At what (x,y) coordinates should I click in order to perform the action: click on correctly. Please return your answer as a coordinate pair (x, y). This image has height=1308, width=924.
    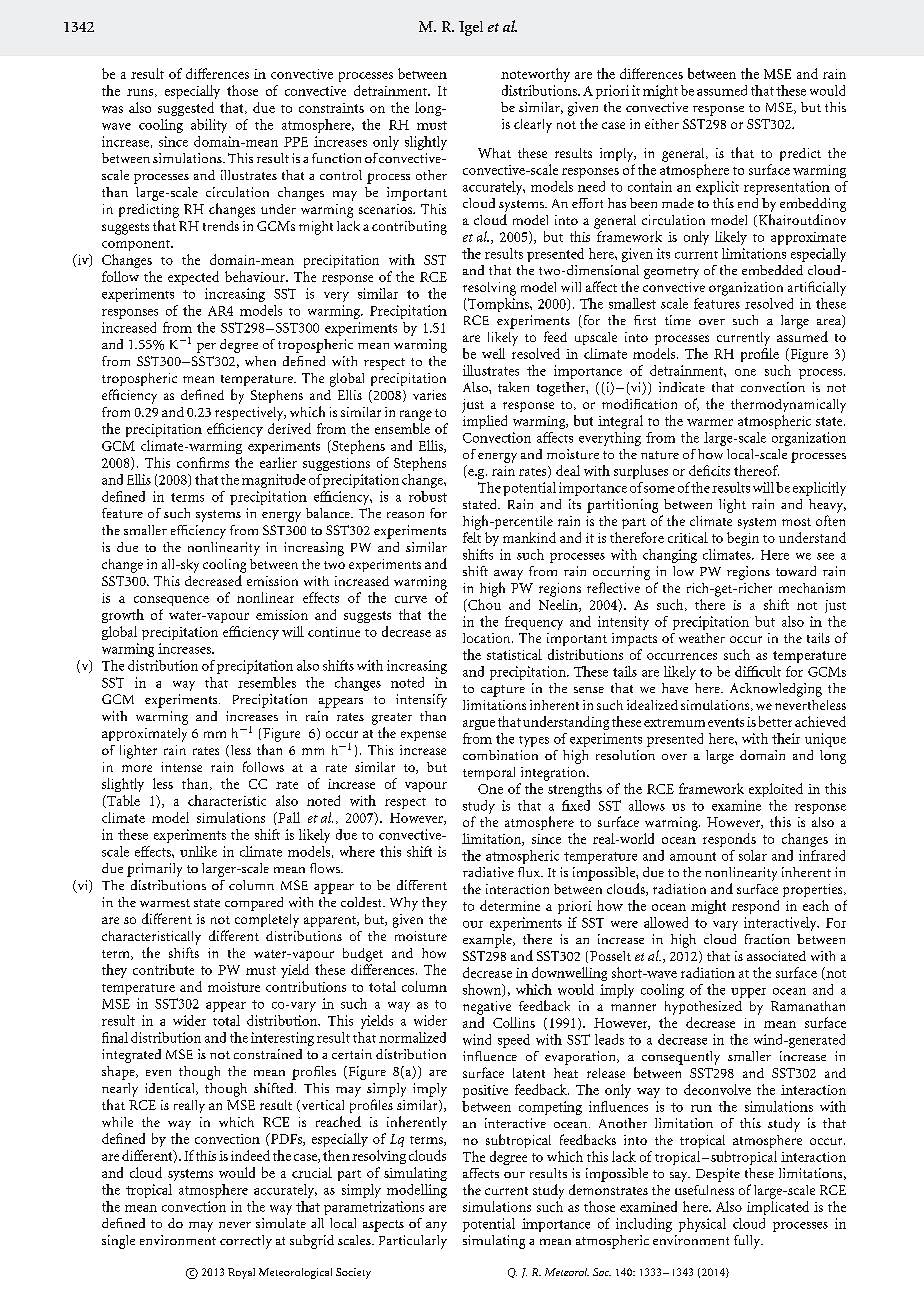
    Looking at the image, I should click on (246, 1242).
